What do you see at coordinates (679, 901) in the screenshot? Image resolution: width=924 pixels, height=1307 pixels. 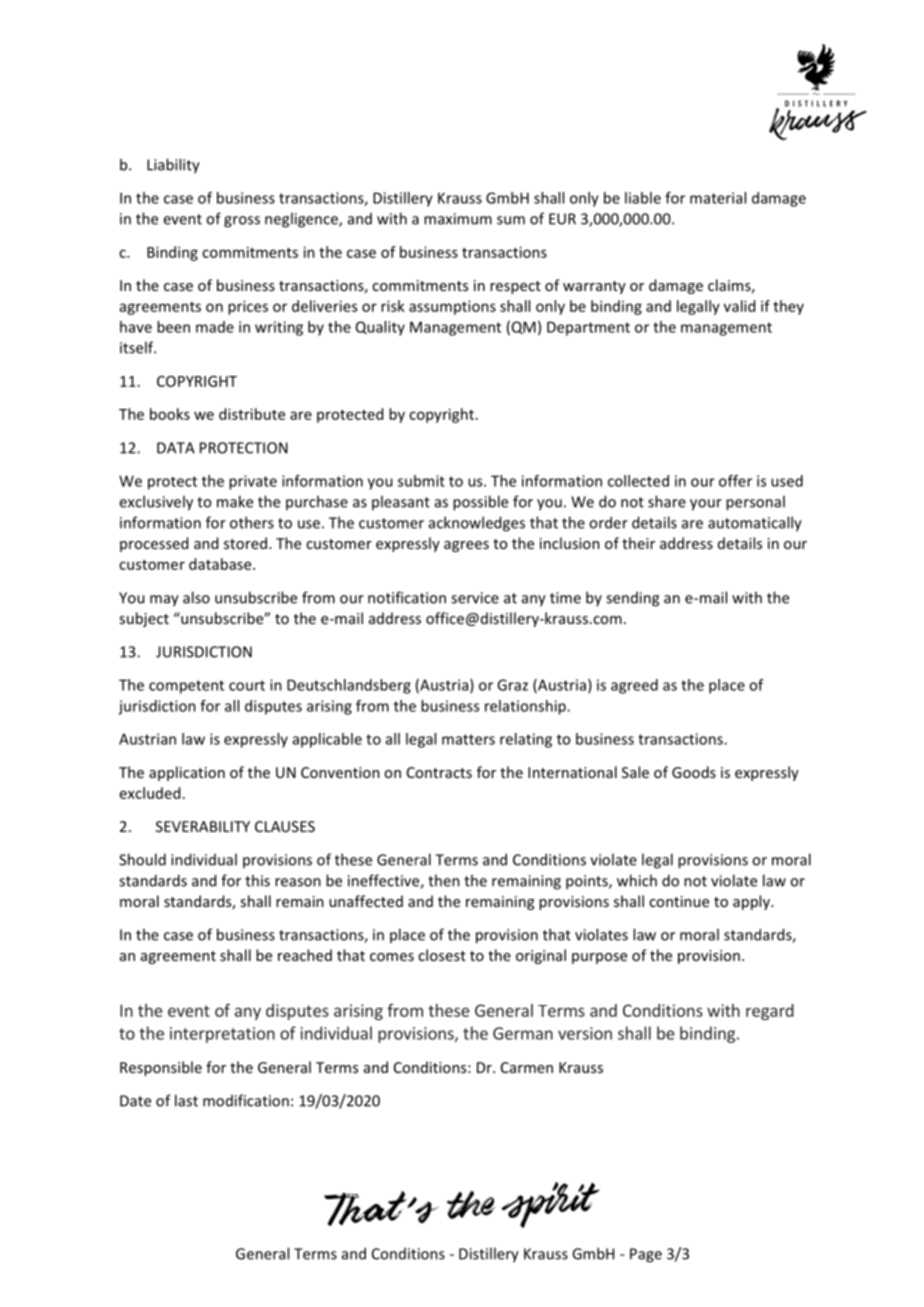 I see `continue` at bounding box center [679, 901].
